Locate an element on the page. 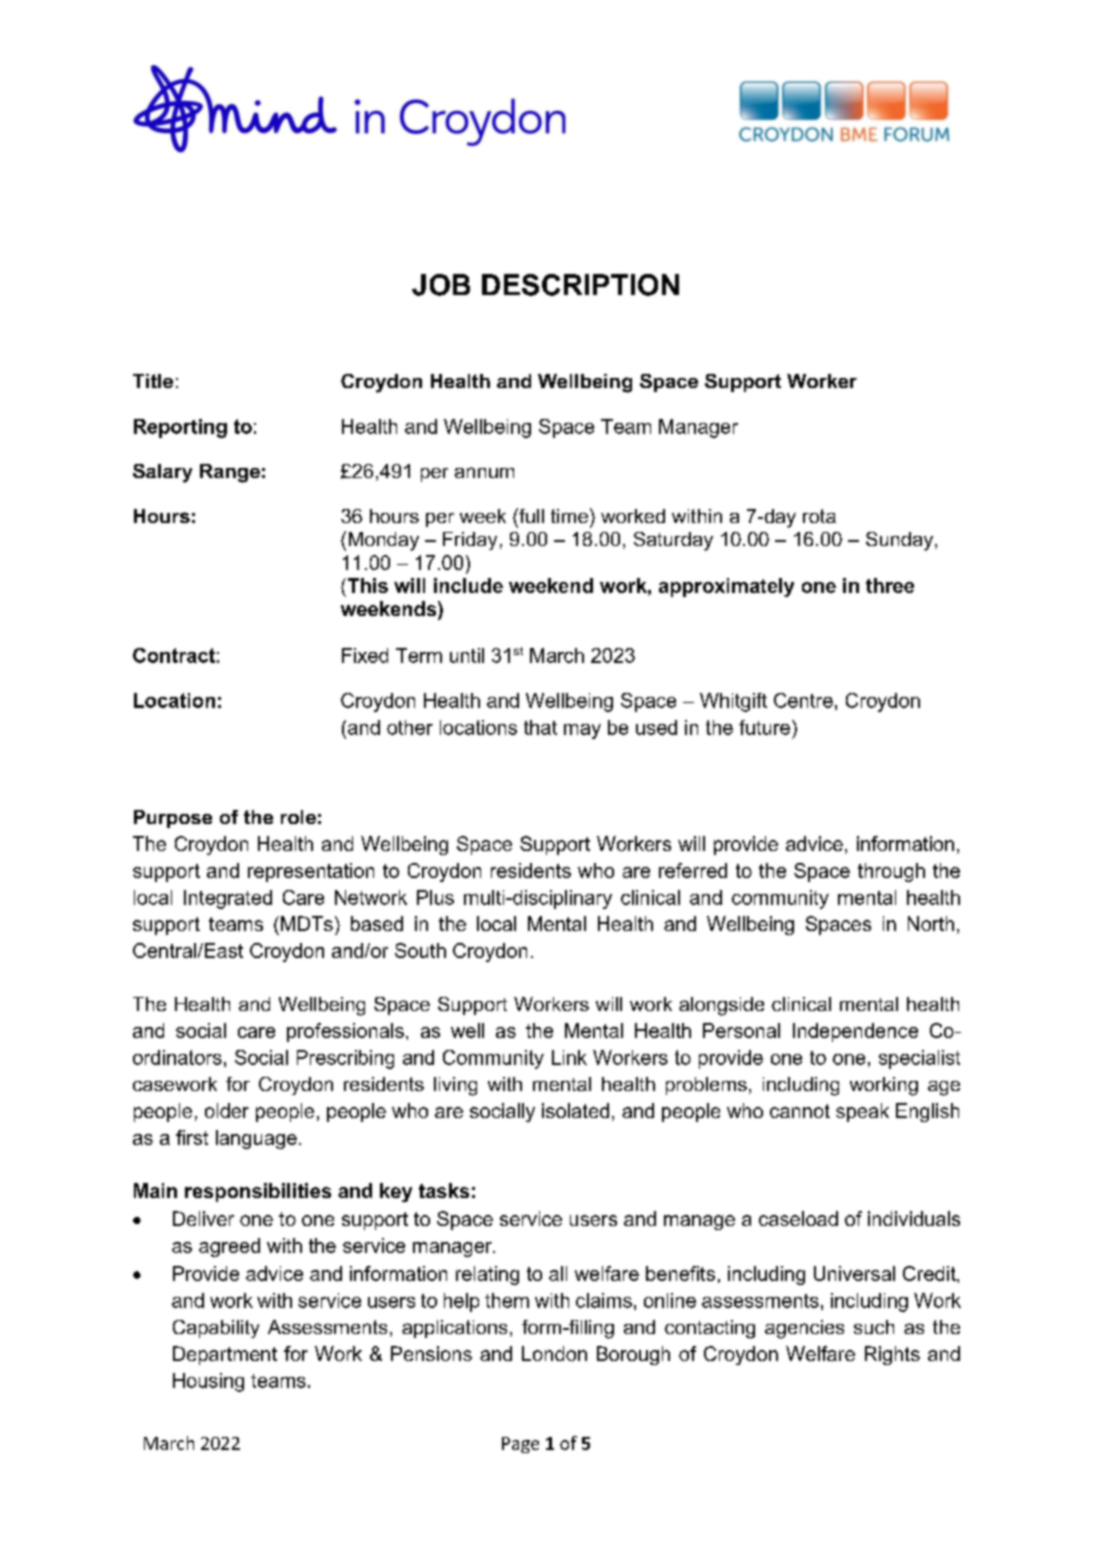  isolated is located at coordinates (575, 1110).
